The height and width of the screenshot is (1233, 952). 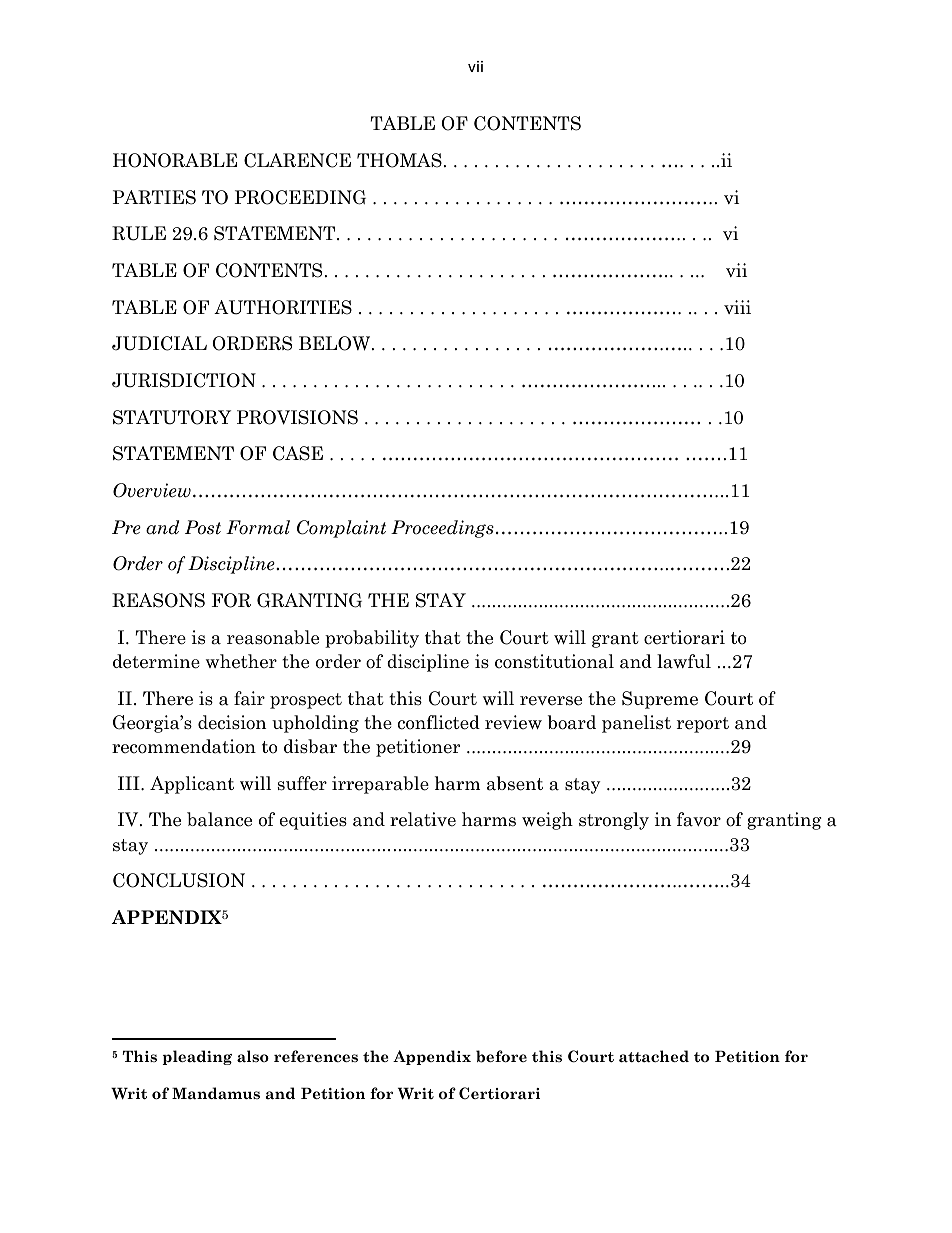 What do you see at coordinates (175, 160) in the screenshot?
I see `HONORABLE` at bounding box center [175, 160].
